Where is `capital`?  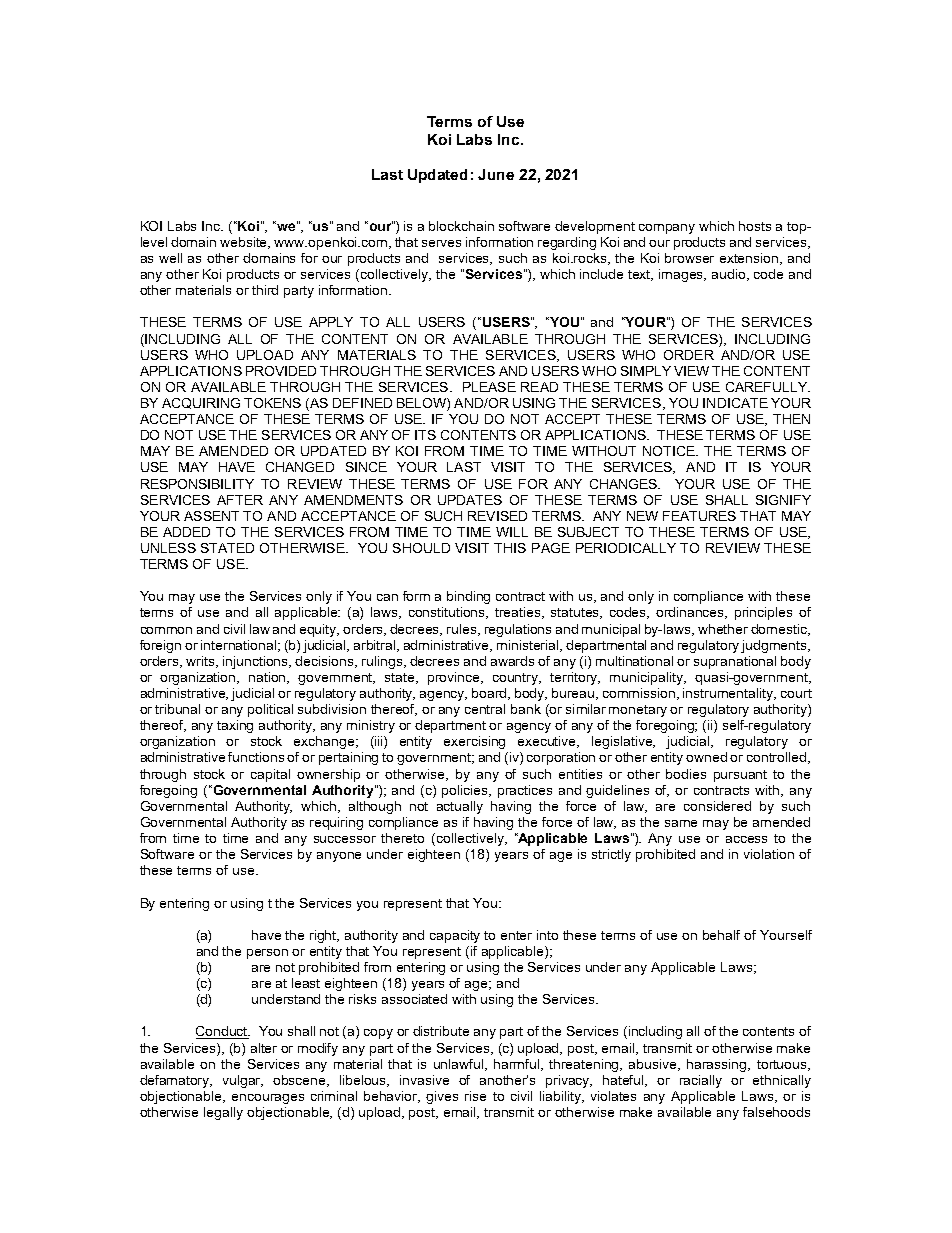 capital is located at coordinates (270, 775).
